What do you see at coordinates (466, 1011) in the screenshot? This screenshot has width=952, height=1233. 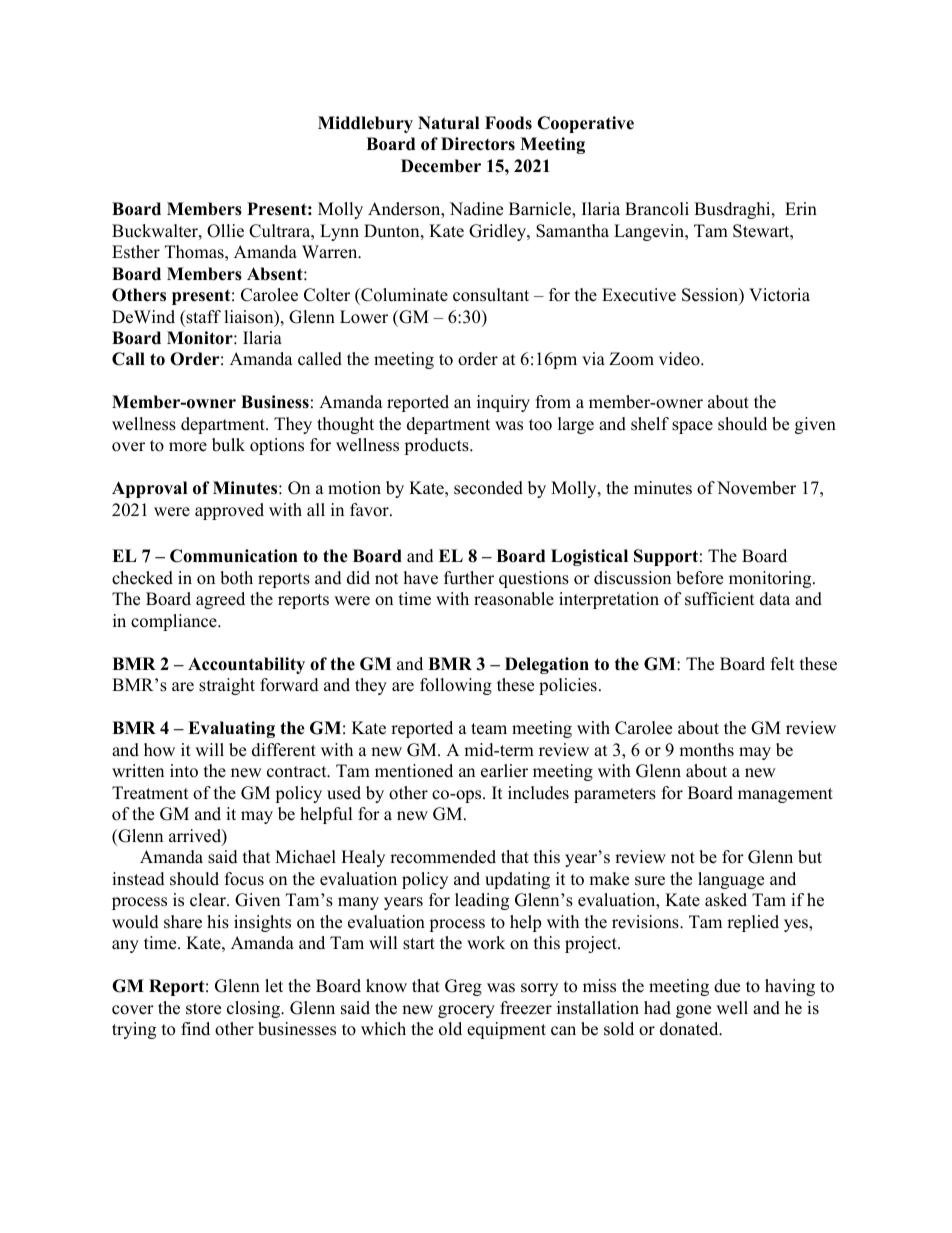 I see `grocery` at bounding box center [466, 1011].
